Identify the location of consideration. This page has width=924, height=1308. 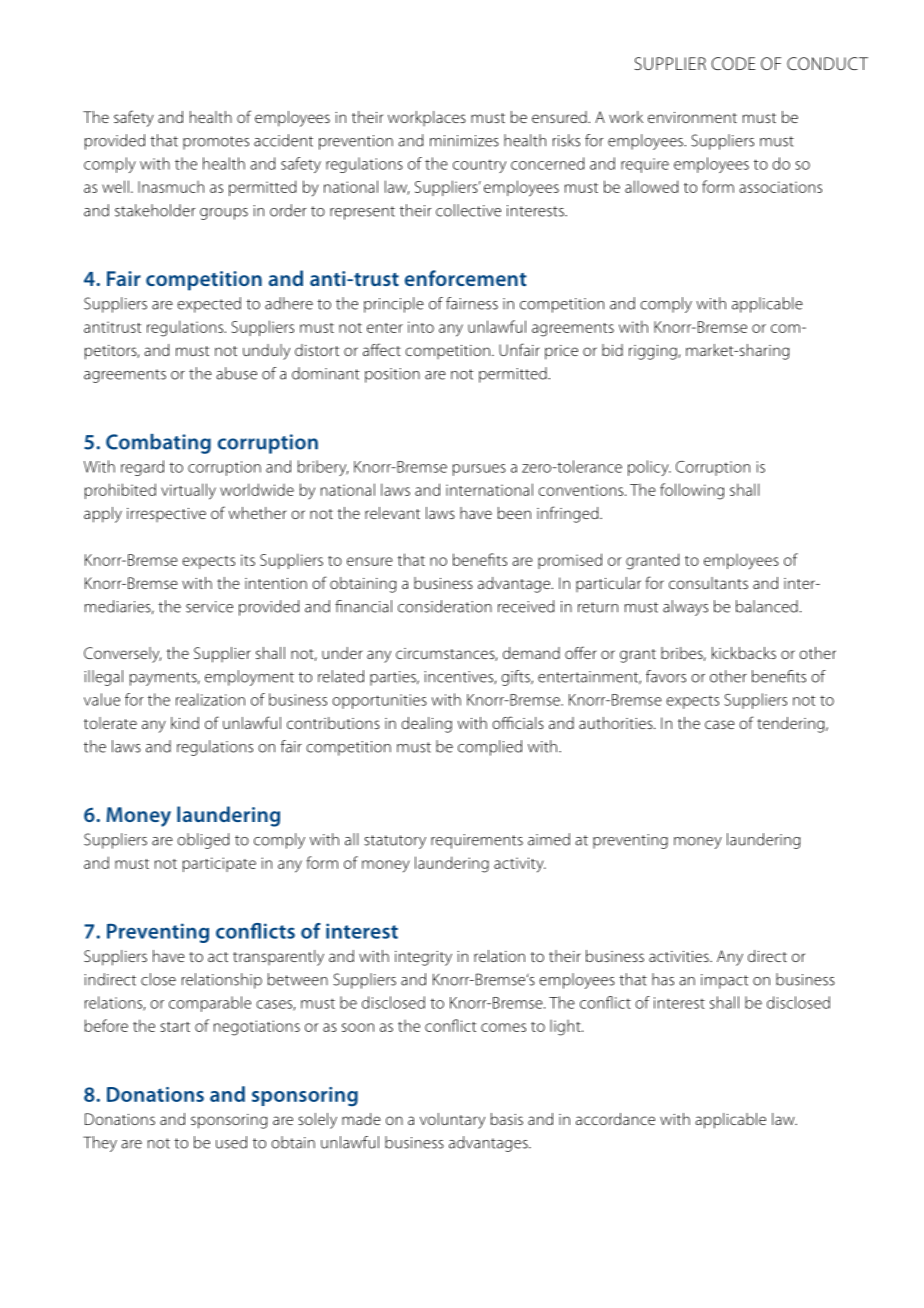
(445, 606).
